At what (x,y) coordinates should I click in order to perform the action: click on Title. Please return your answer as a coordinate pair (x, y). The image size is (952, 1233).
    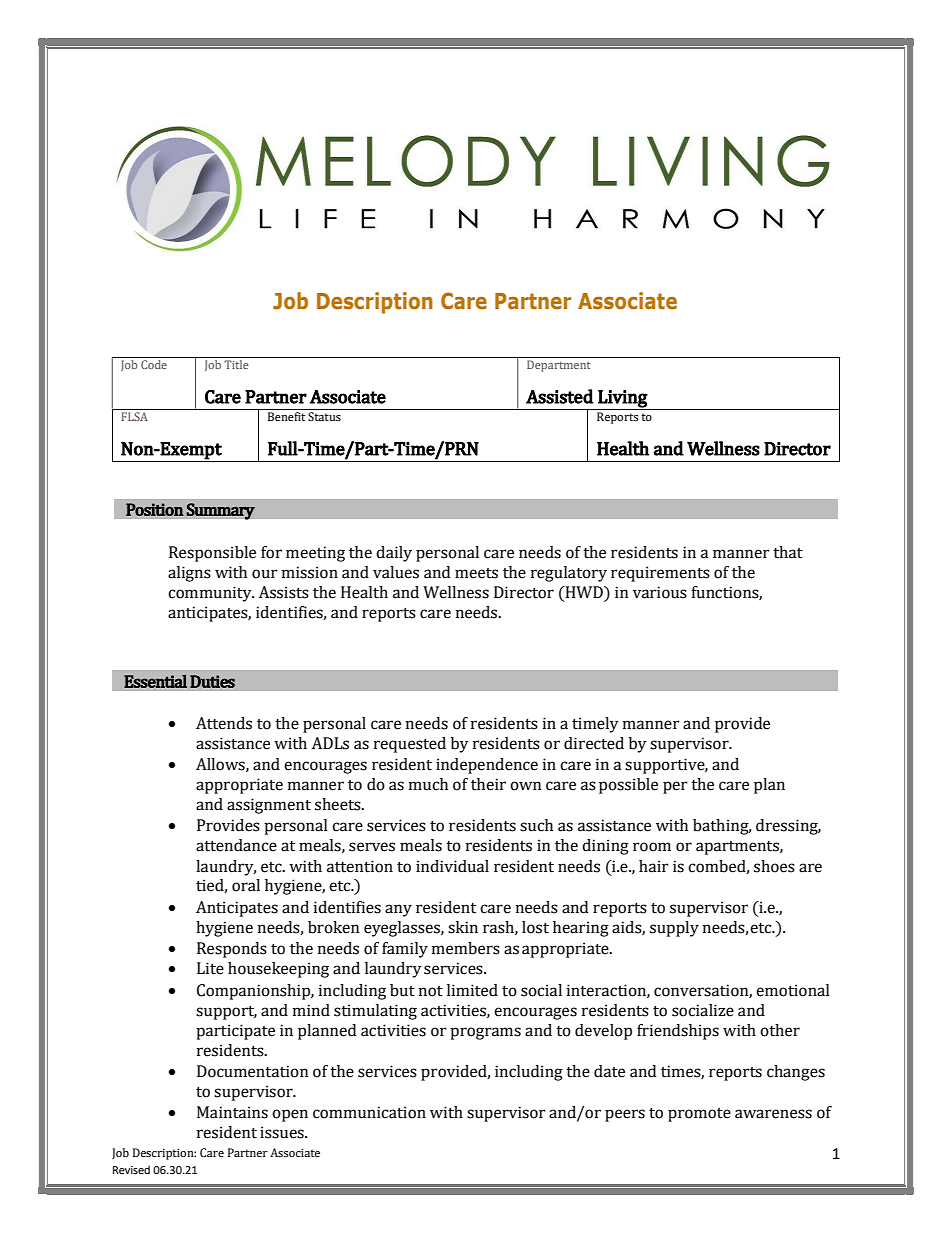
    Looking at the image, I should click on (236, 364).
